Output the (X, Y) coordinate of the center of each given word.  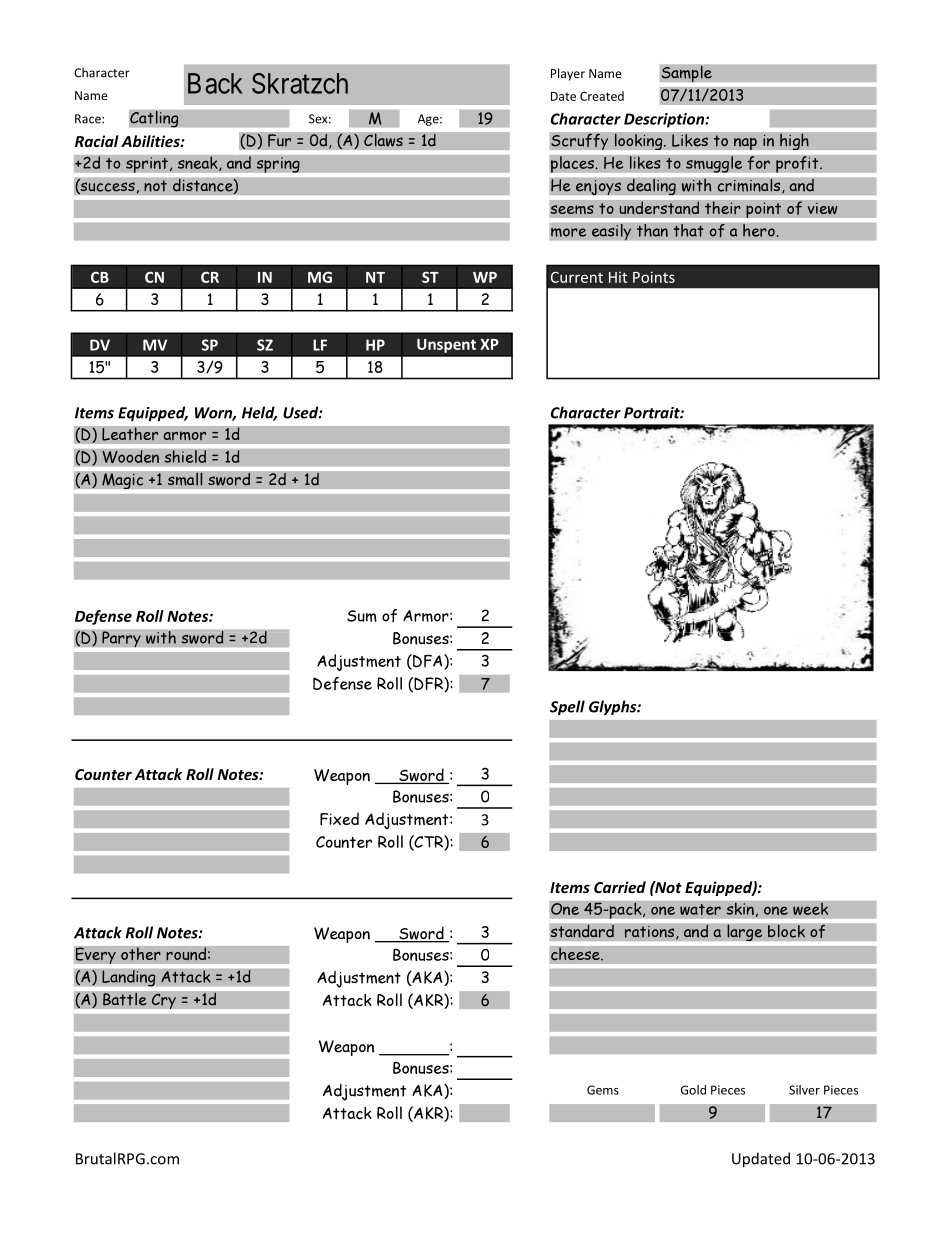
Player (568, 74)
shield (185, 456)
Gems (603, 1090)
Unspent (446, 346)
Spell (567, 707)
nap (745, 143)
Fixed (339, 819)
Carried (620, 887)
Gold (693, 1090)
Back (215, 83)
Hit (618, 277)
